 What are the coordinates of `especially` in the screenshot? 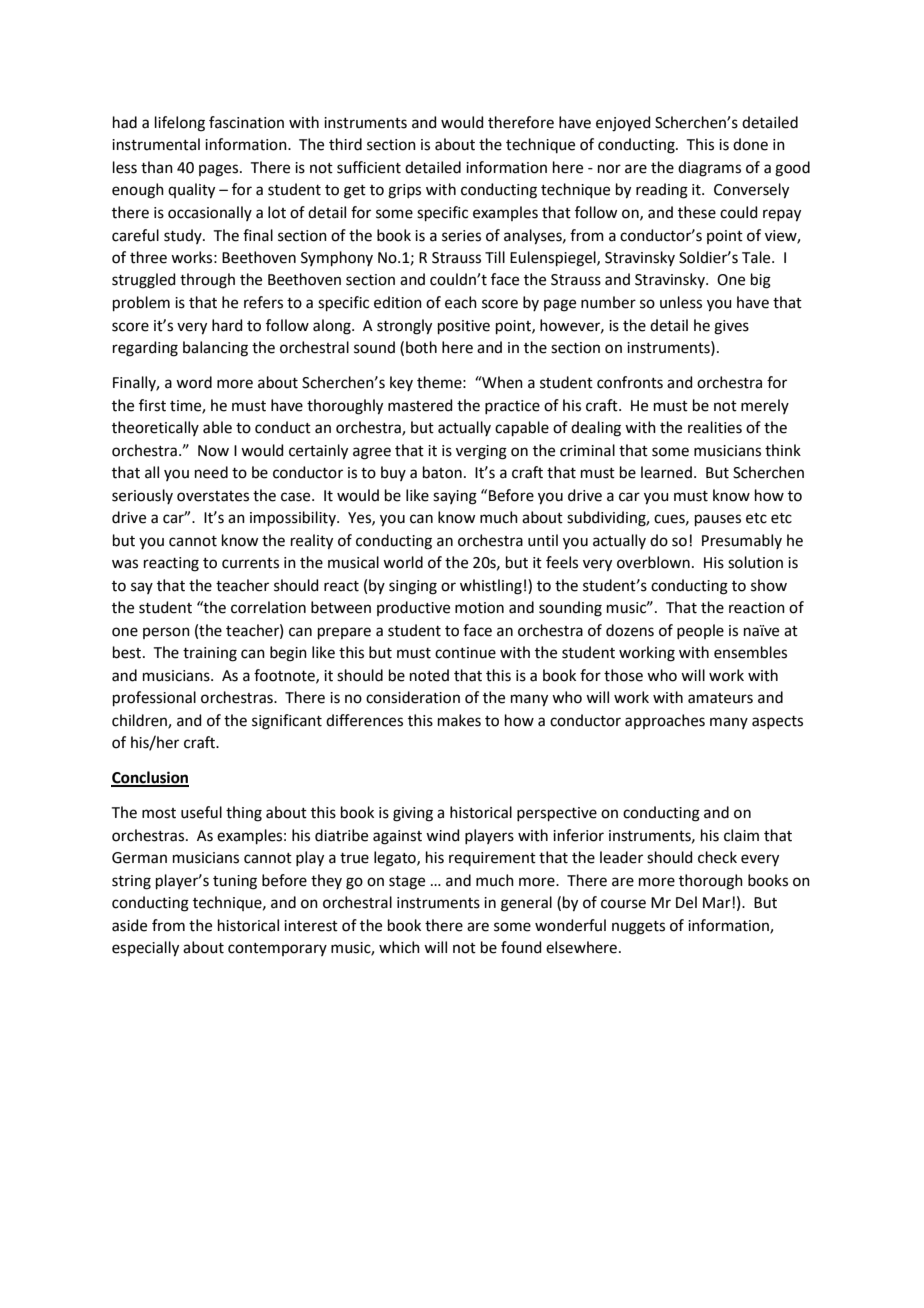 It's located at (145, 949).
